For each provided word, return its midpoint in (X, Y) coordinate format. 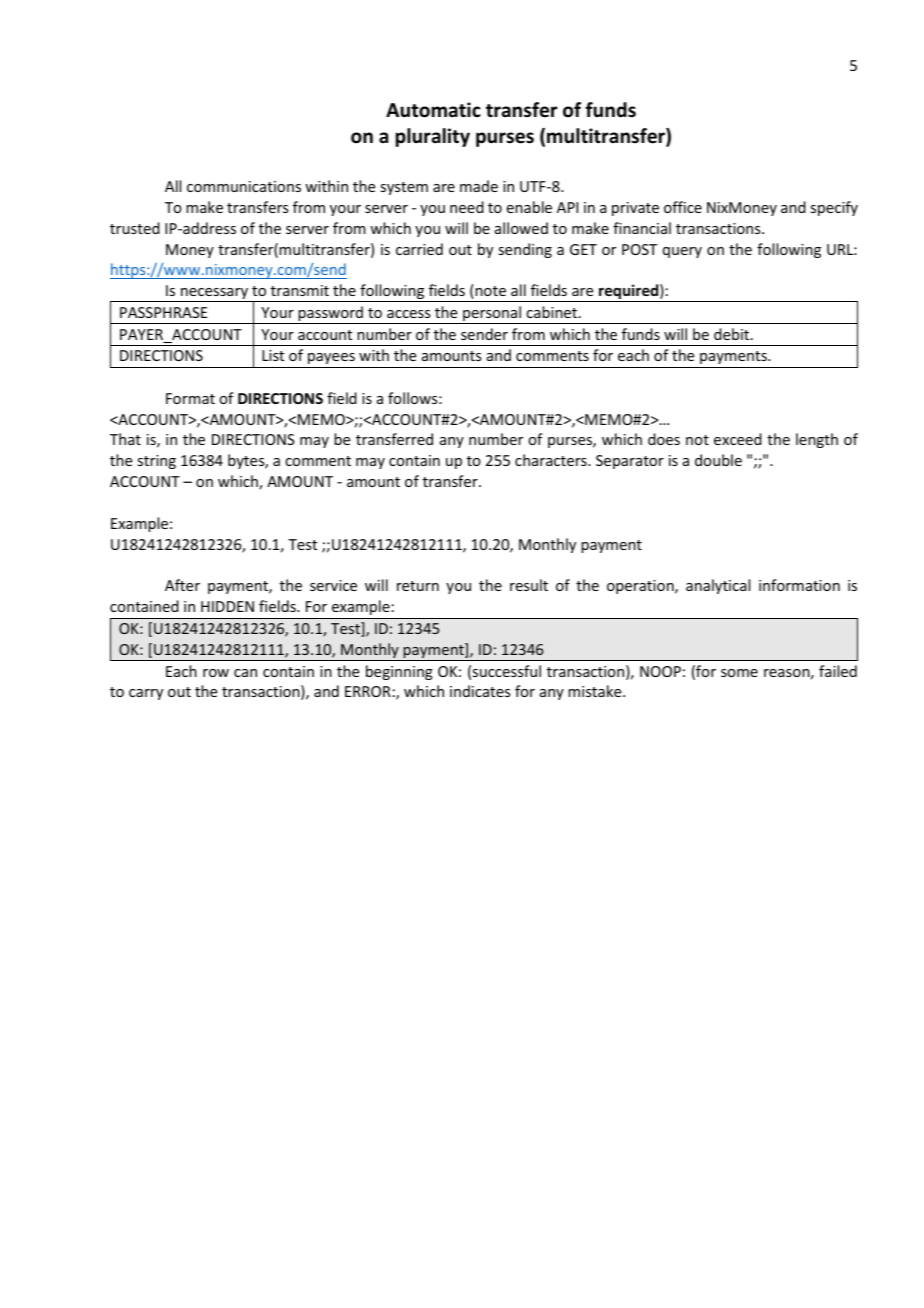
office (683, 207)
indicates (480, 691)
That (125, 439)
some (739, 673)
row (216, 673)
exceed (738, 439)
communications (244, 186)
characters (552, 460)
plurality (433, 137)
